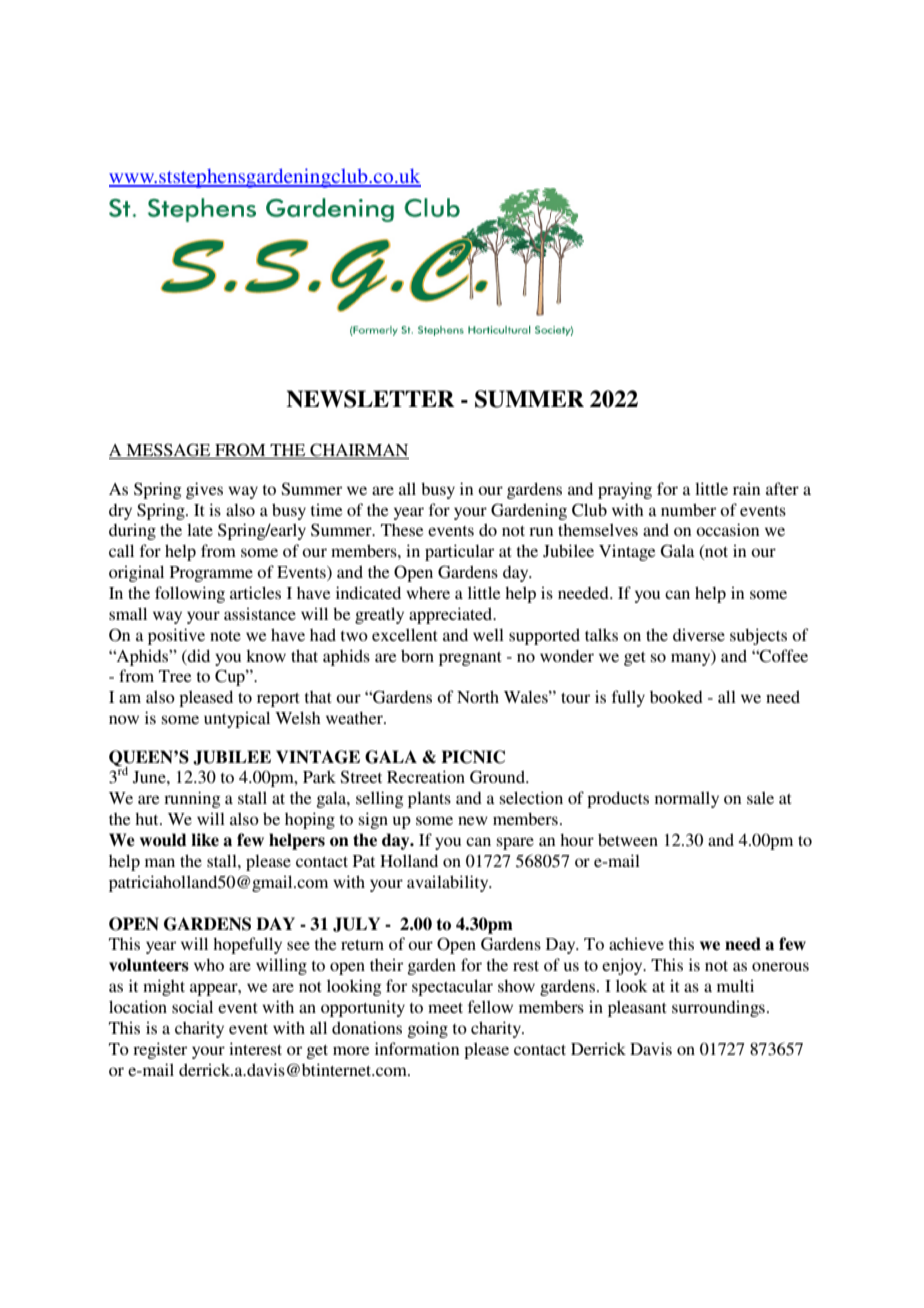 The width and height of the screenshot is (924, 1308). Describe the element at coordinates (746, 488) in the screenshot. I see `rain` at that location.
